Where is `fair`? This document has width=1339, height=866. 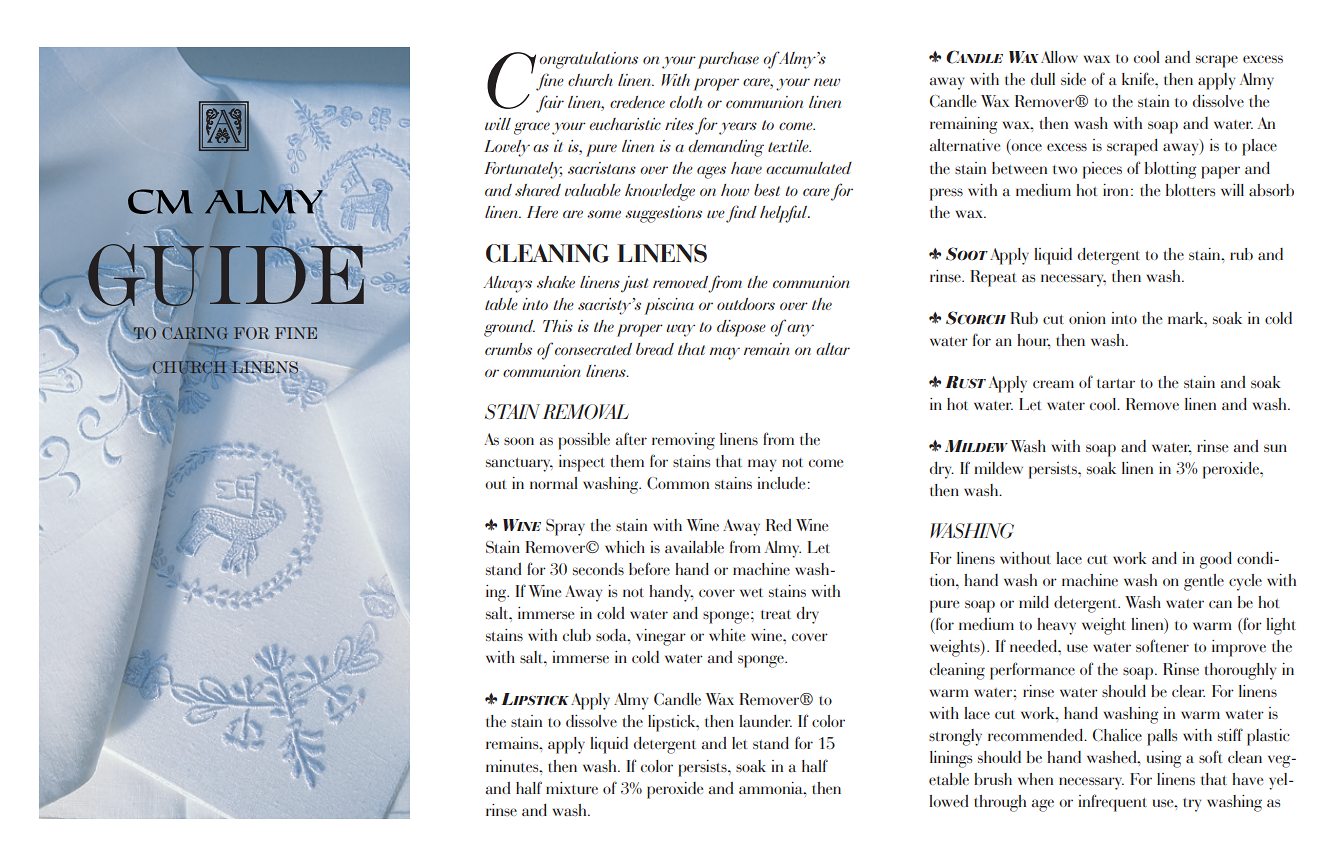
fair is located at coordinates (550, 104).
